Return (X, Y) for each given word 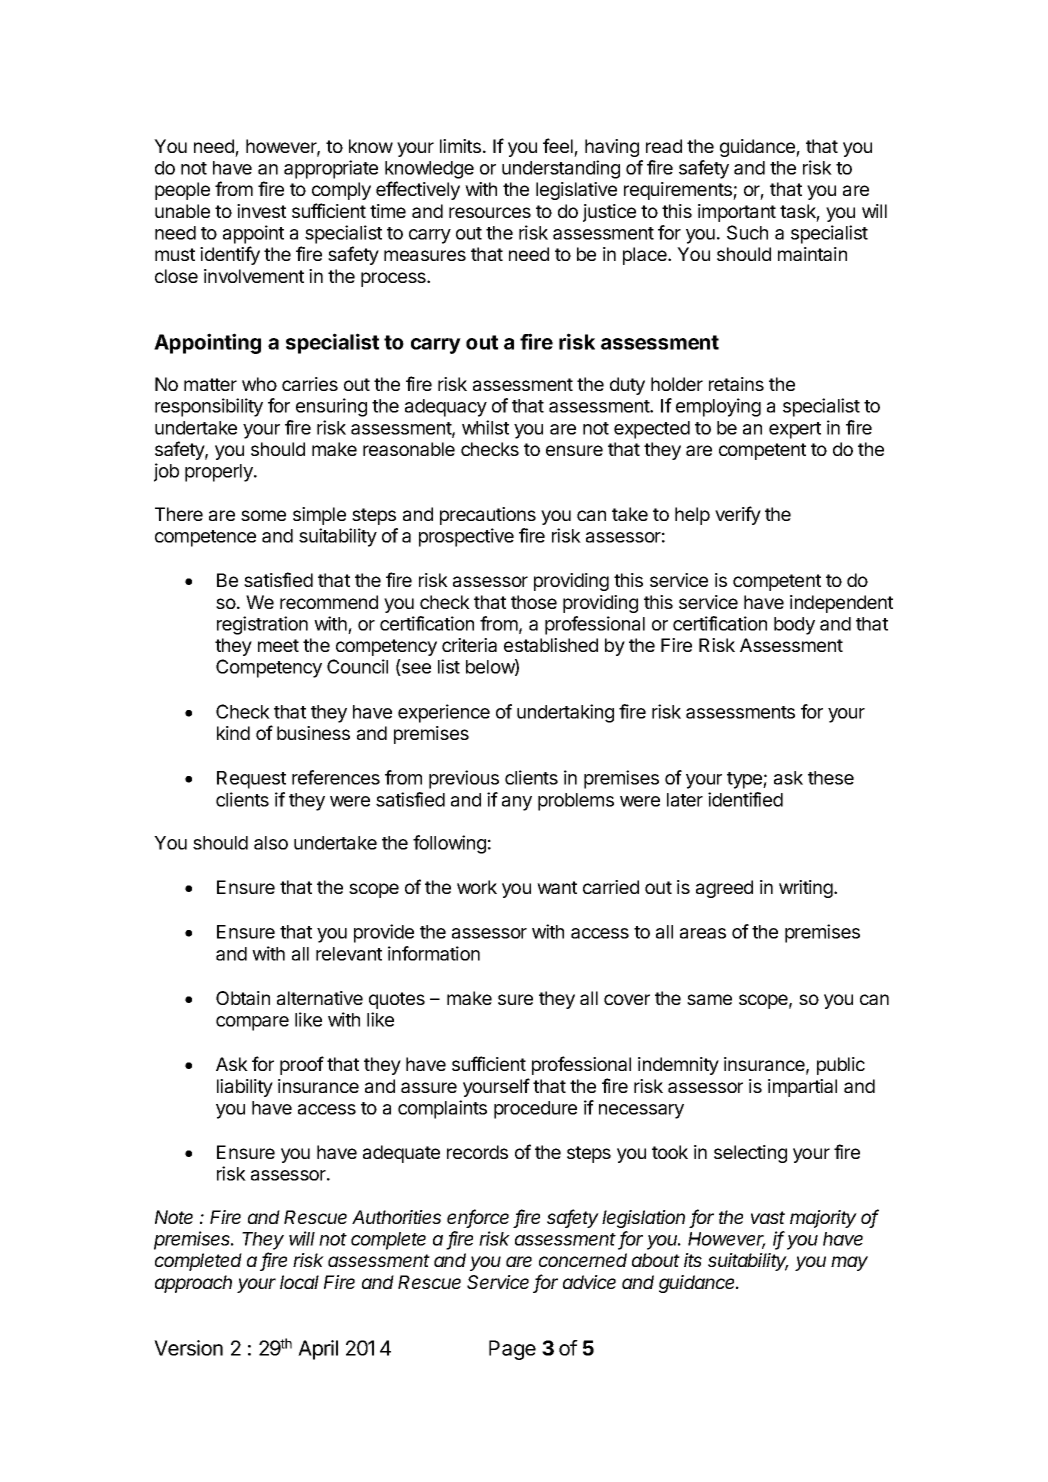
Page (512, 1350)
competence (205, 538)
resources (490, 212)
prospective (466, 537)
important (737, 213)
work (477, 887)
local (299, 1282)
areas (703, 933)
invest (261, 211)
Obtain (243, 998)
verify (738, 515)
